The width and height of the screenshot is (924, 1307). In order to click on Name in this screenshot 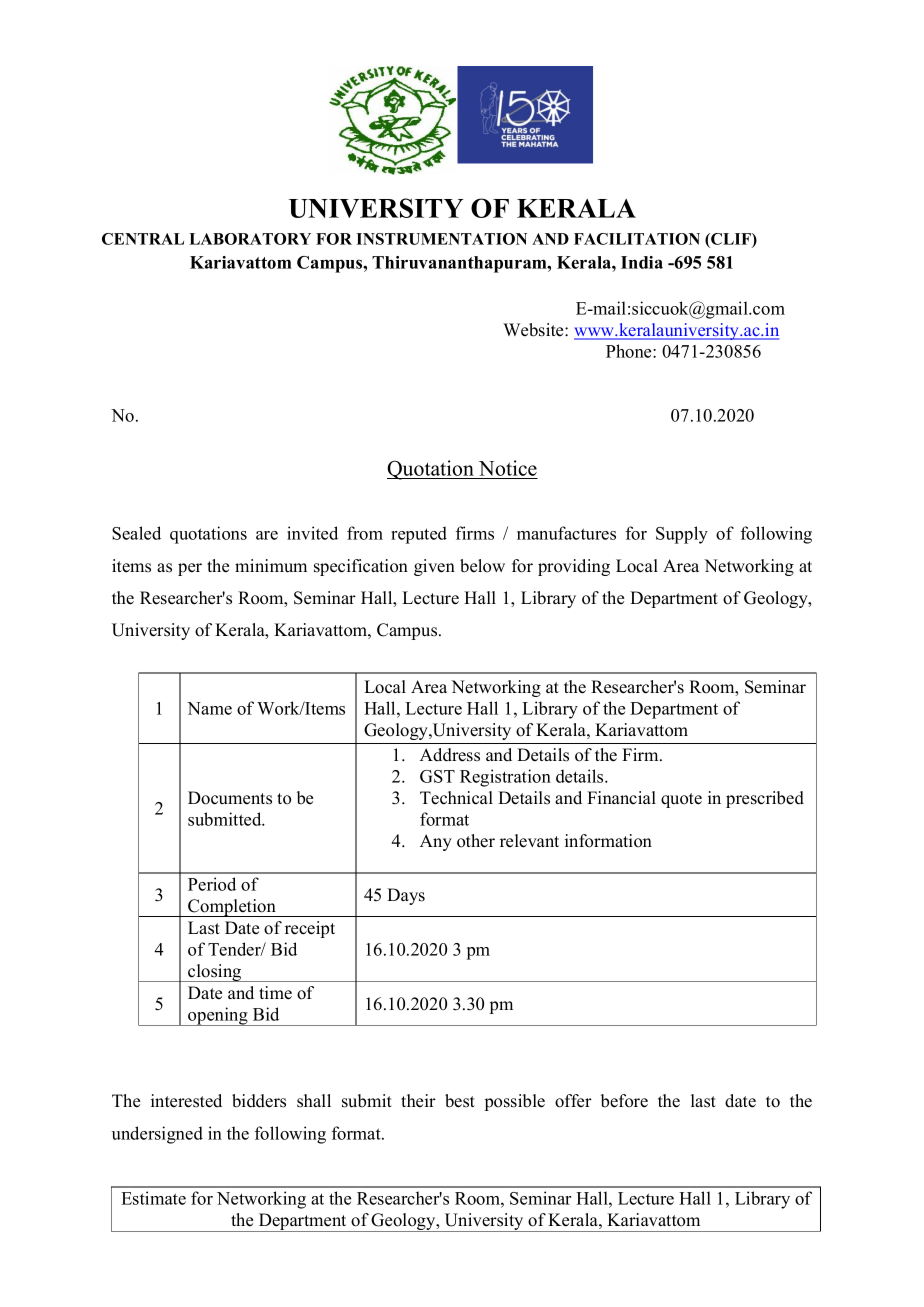, I will do `click(209, 708)`.
